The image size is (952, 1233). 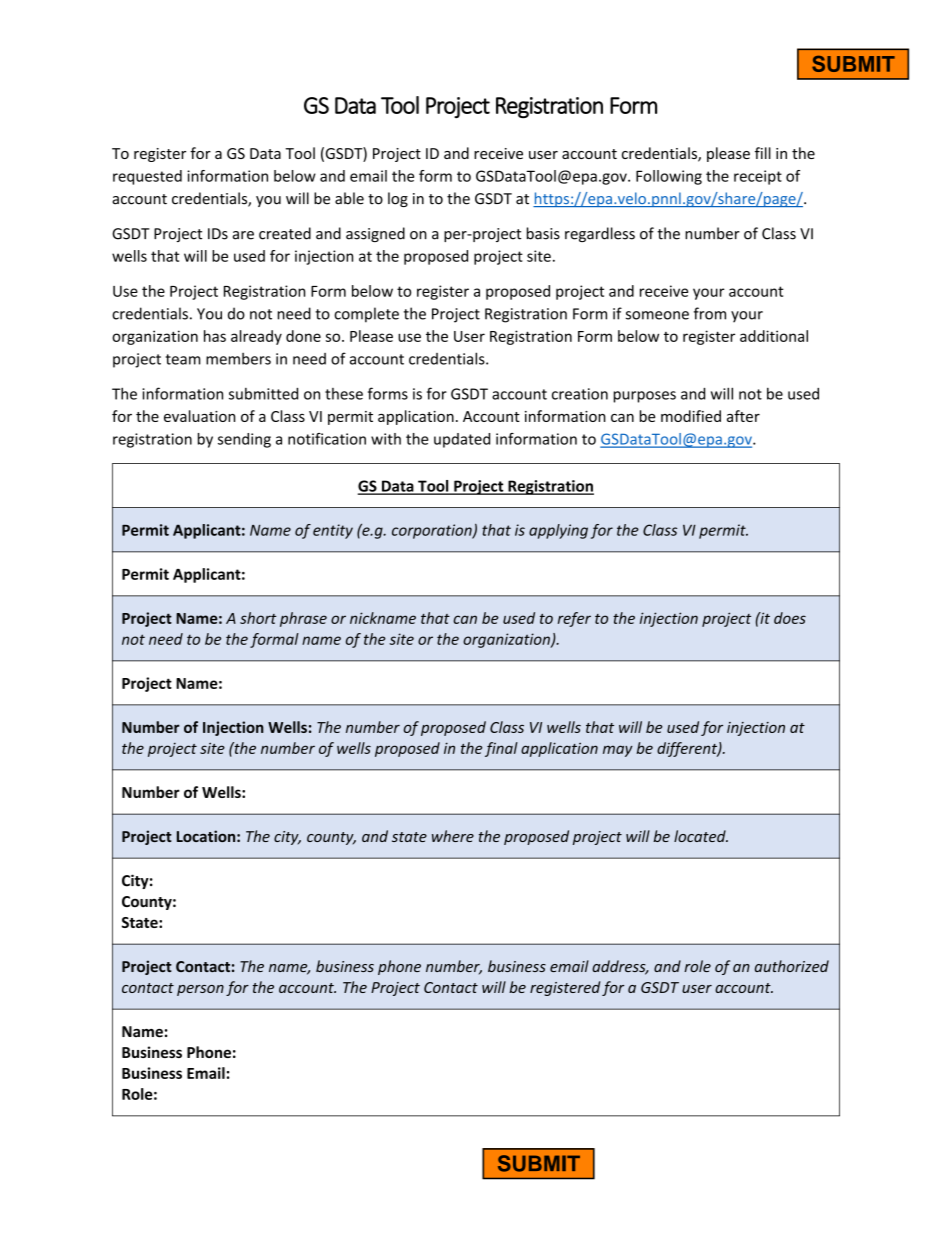 I want to click on requested, so click(x=147, y=177).
